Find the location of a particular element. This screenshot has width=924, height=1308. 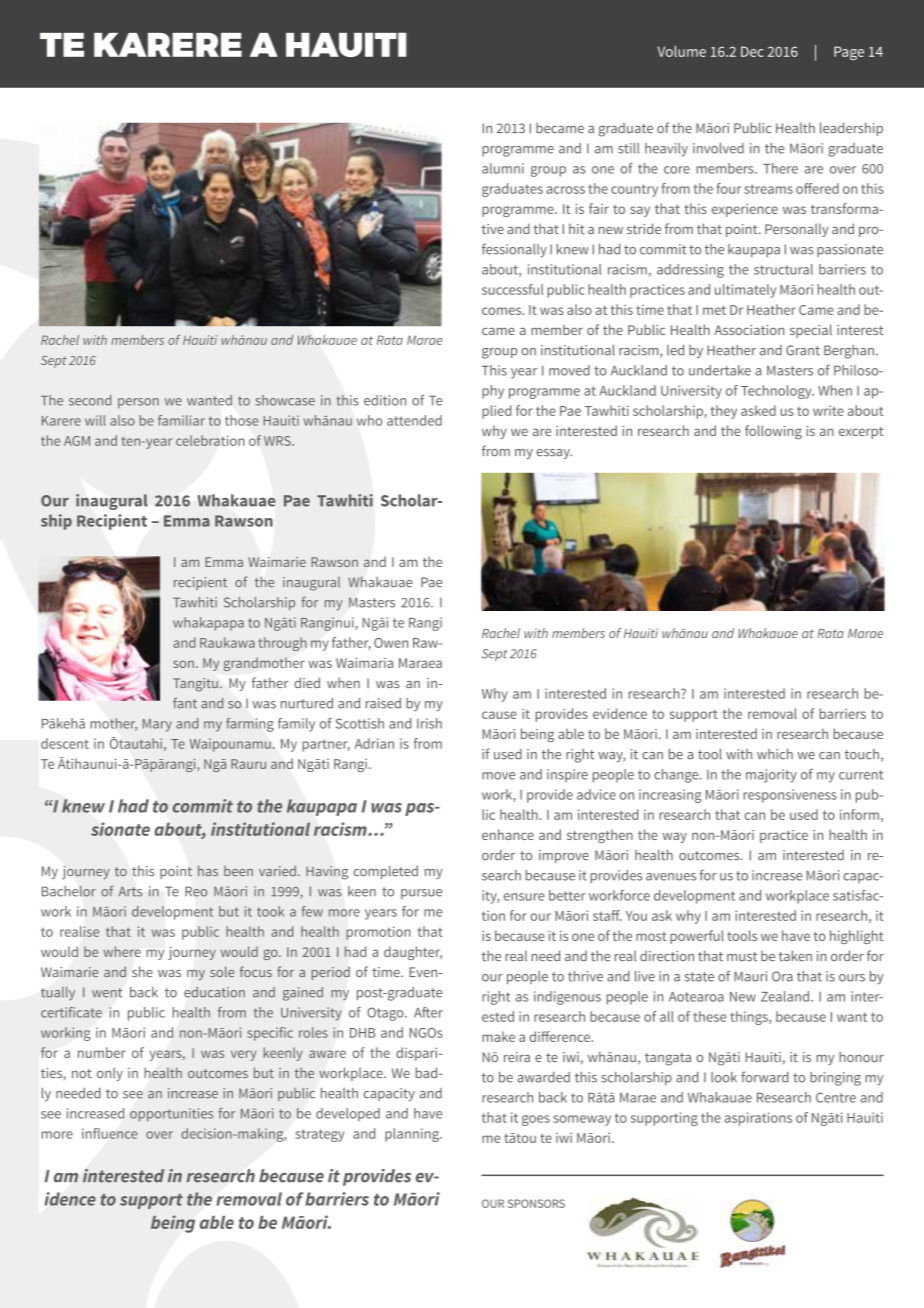

Page is located at coordinates (849, 53).
